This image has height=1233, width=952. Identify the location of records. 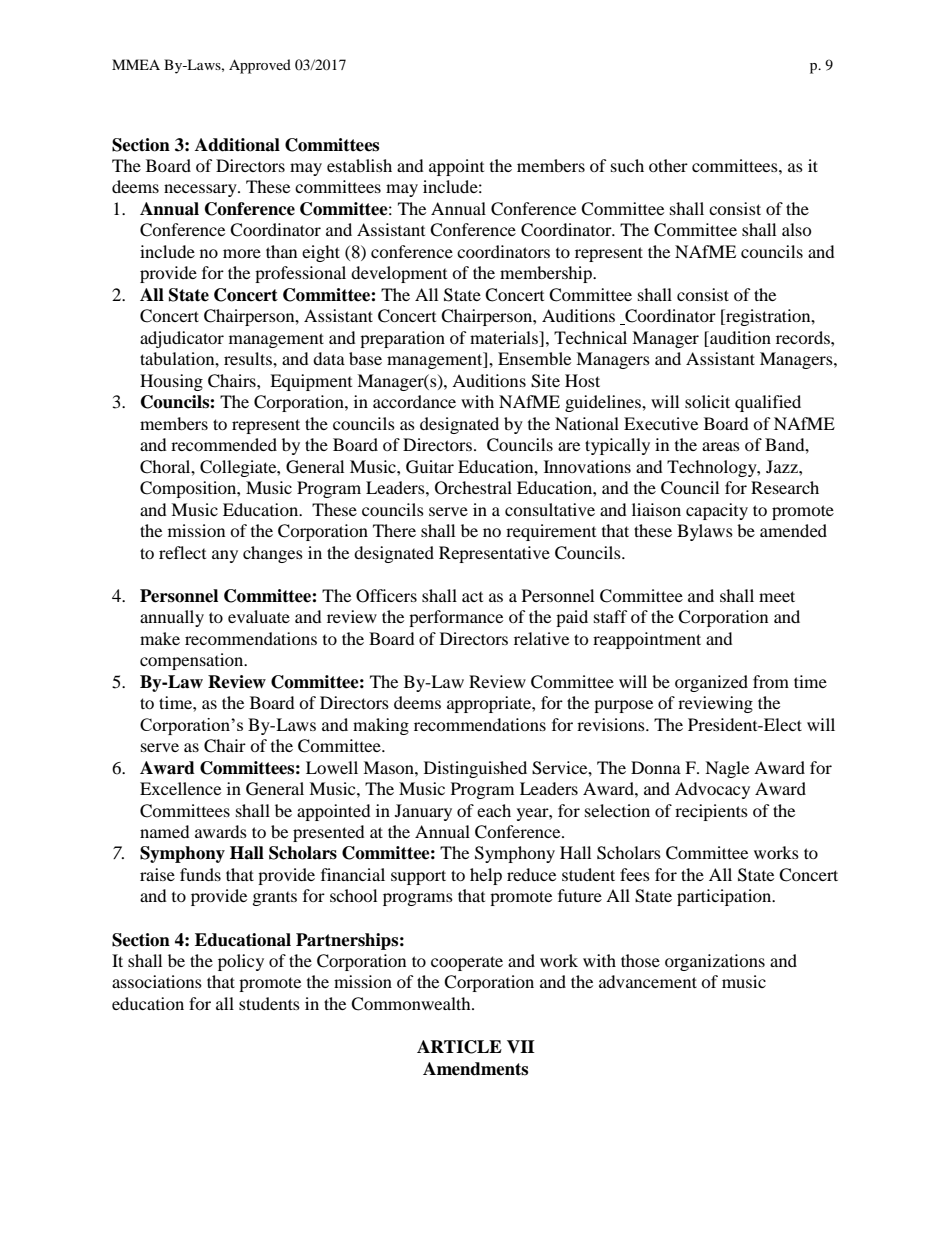
(804, 337).
